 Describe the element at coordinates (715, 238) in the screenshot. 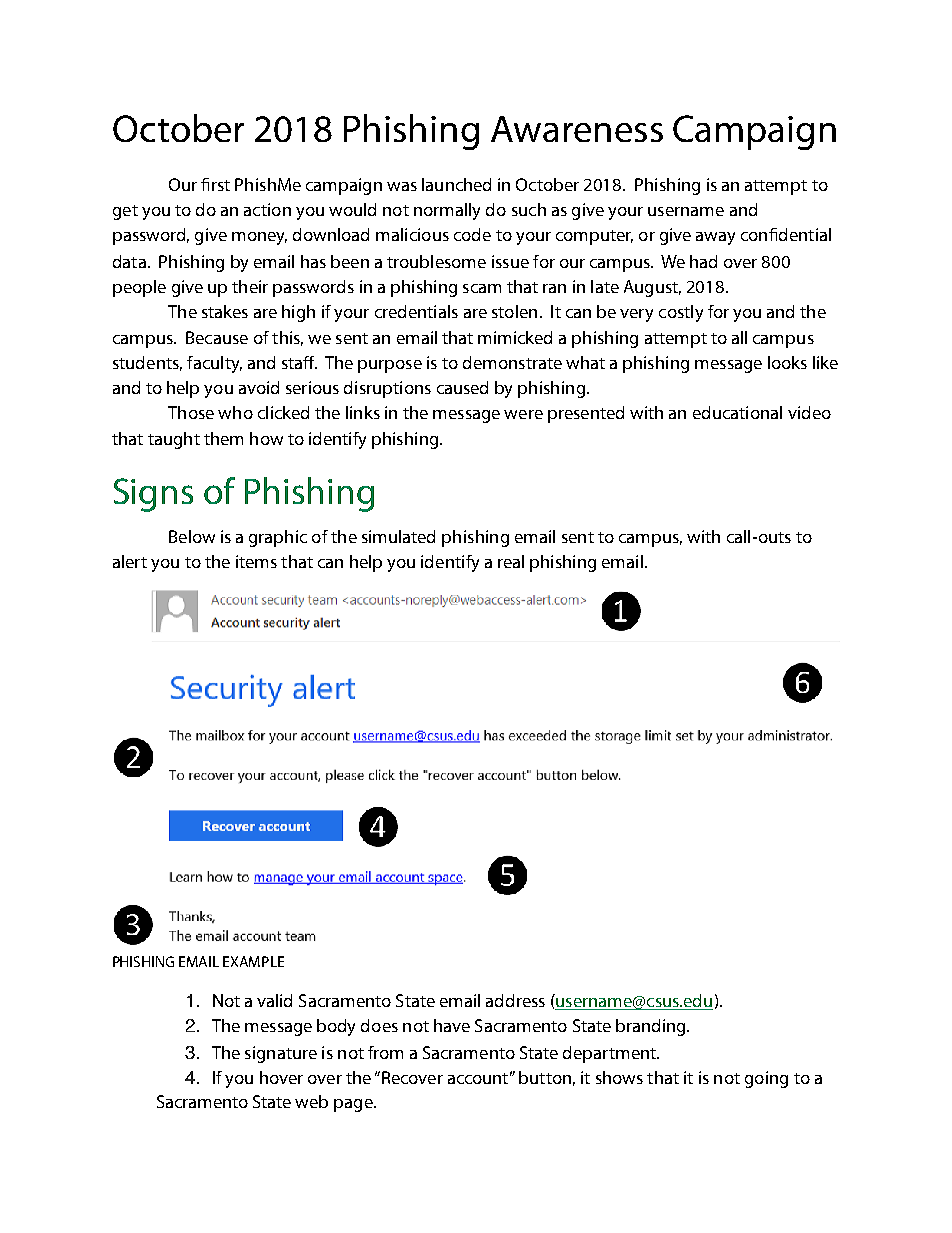

I see `away` at that location.
